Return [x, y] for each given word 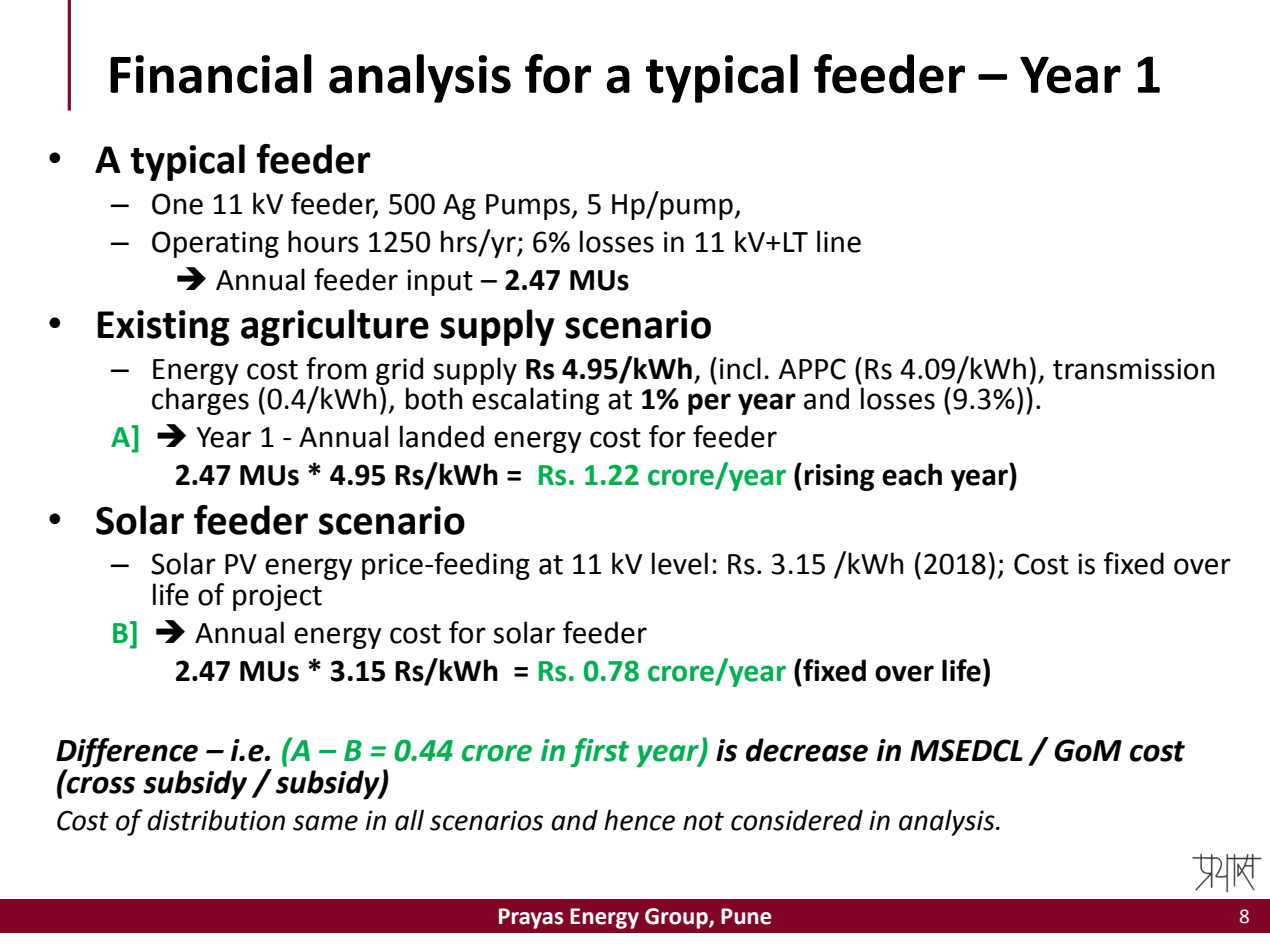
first [599, 752]
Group [677, 918]
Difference [127, 753]
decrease [807, 750]
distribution [216, 820]
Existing [163, 328]
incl [740, 368]
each [912, 474]
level [680, 563]
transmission [1134, 369]
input [440, 282]
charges [200, 401]
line [839, 241]
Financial [211, 74]
